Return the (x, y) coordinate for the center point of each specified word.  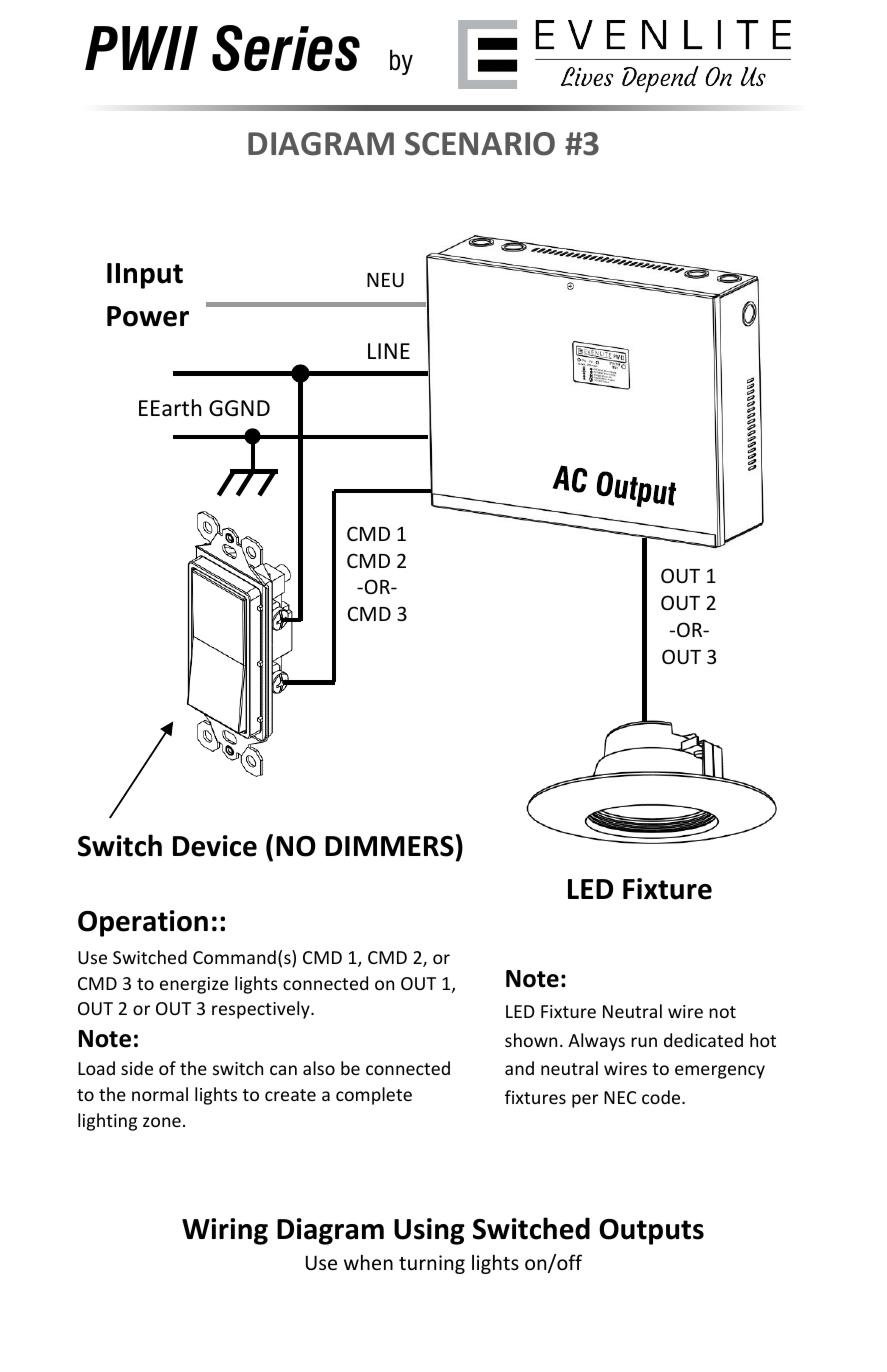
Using (429, 1231)
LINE (389, 351)
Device (215, 846)
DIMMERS (389, 846)
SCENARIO (480, 144)
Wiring (225, 1231)
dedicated (703, 1040)
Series (286, 48)
